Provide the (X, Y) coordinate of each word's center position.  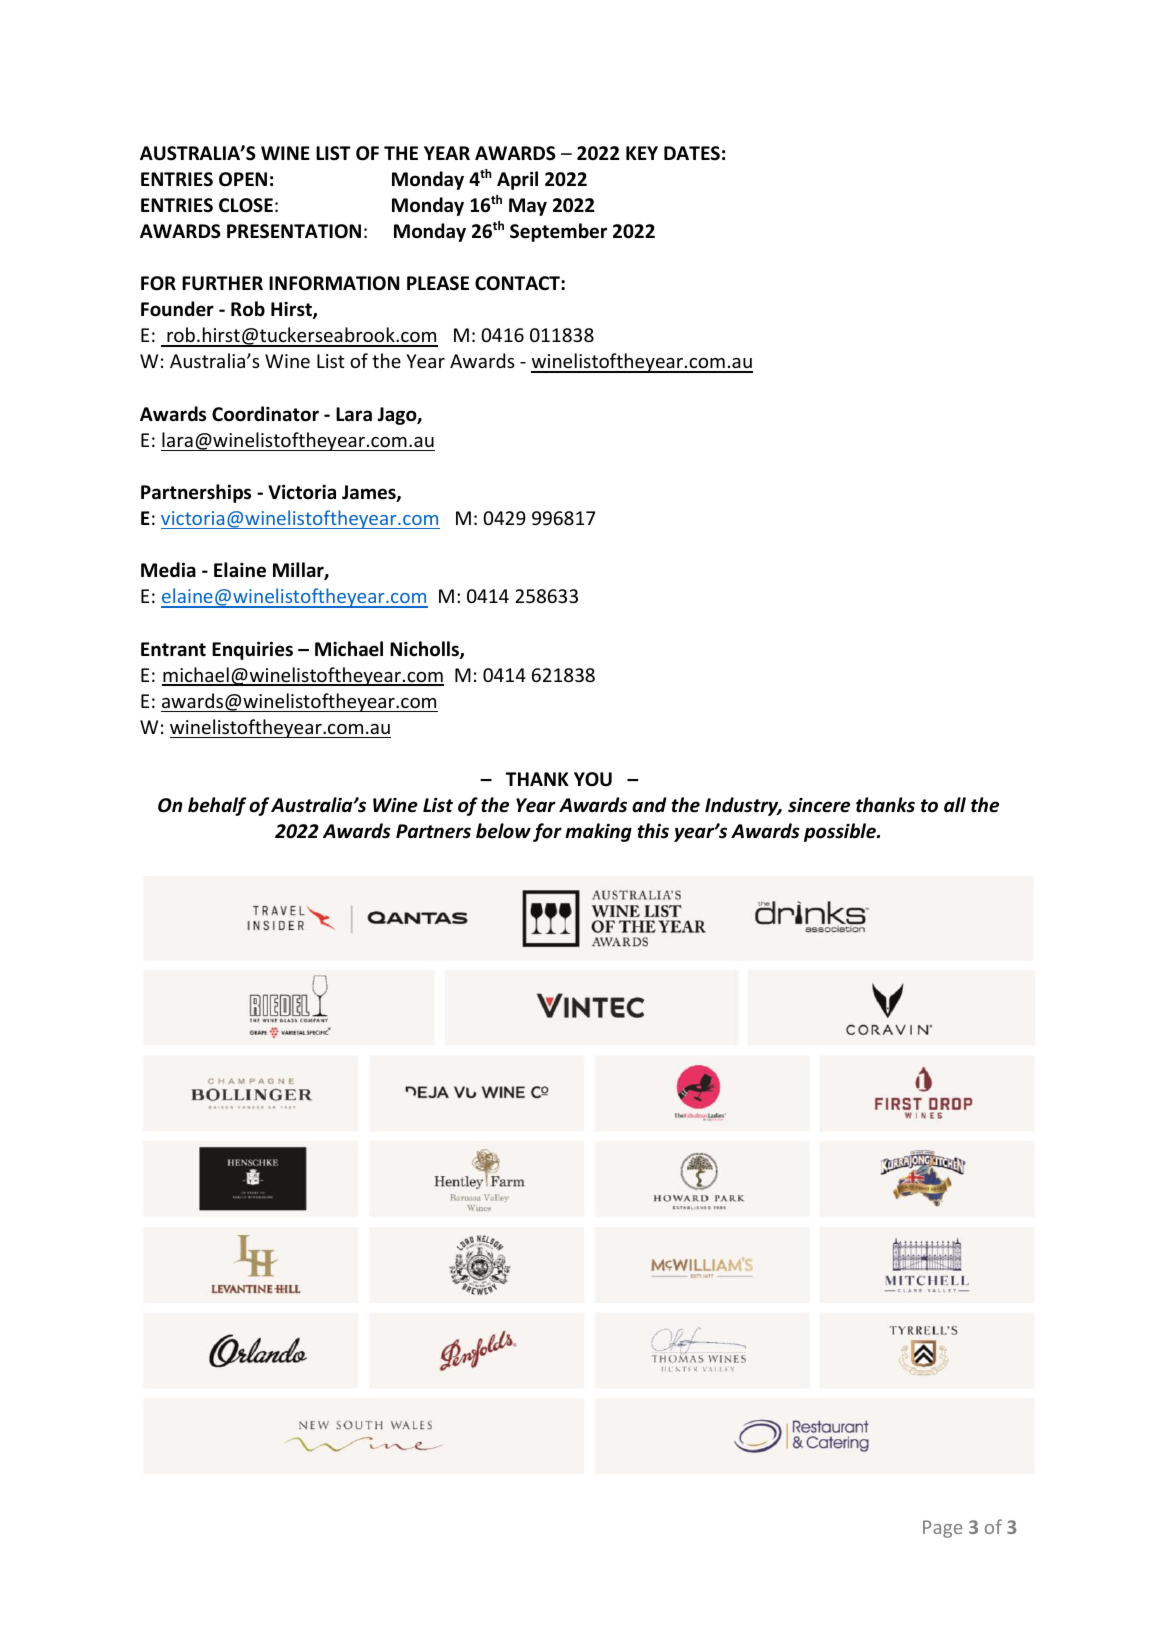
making (598, 832)
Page (942, 1529)
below (503, 831)
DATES (692, 153)
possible (841, 832)
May (528, 207)
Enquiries (252, 650)
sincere (819, 805)
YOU (593, 779)
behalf (217, 806)
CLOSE (246, 205)
